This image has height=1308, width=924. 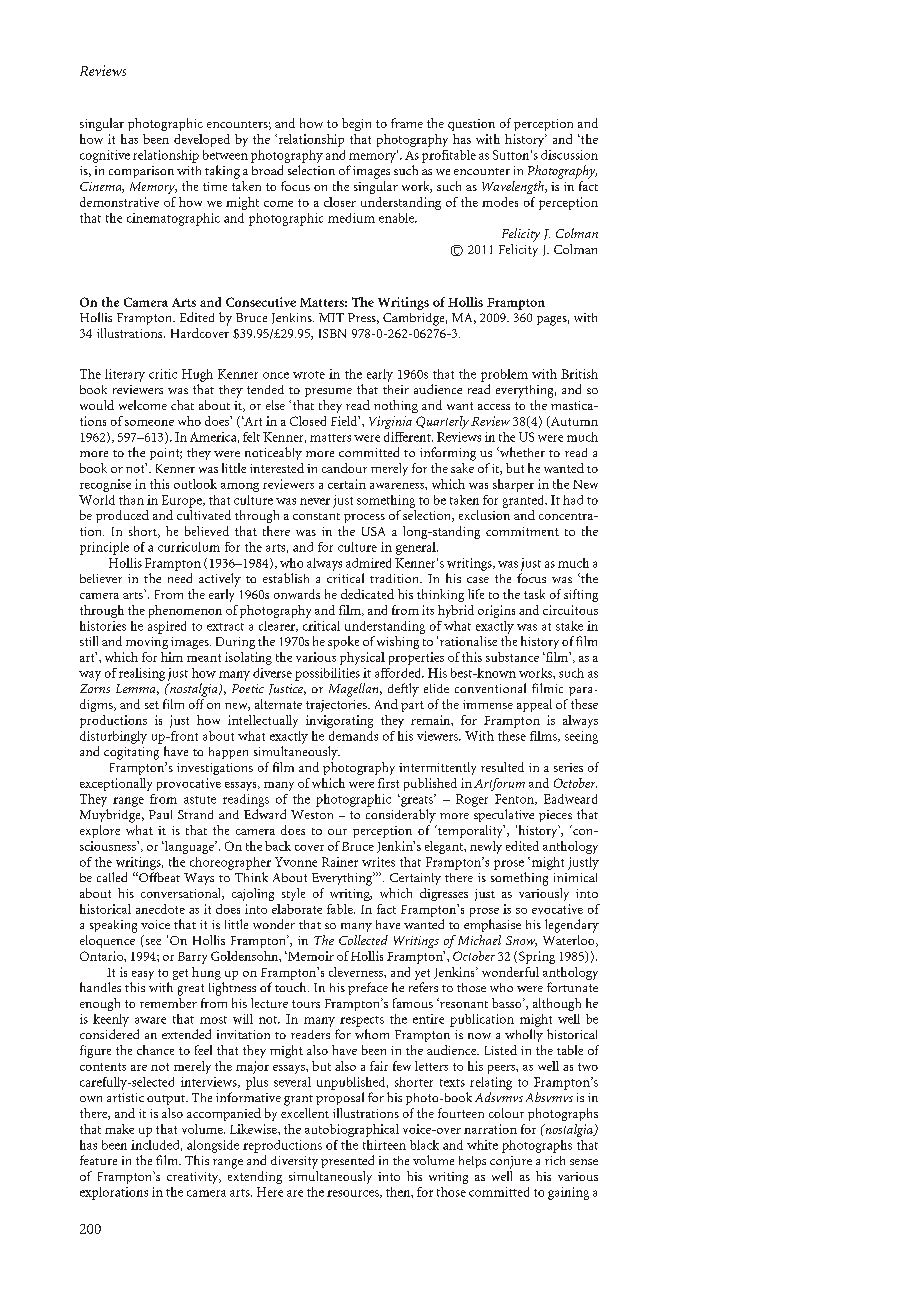 I want to click on comparison, so click(x=141, y=172).
